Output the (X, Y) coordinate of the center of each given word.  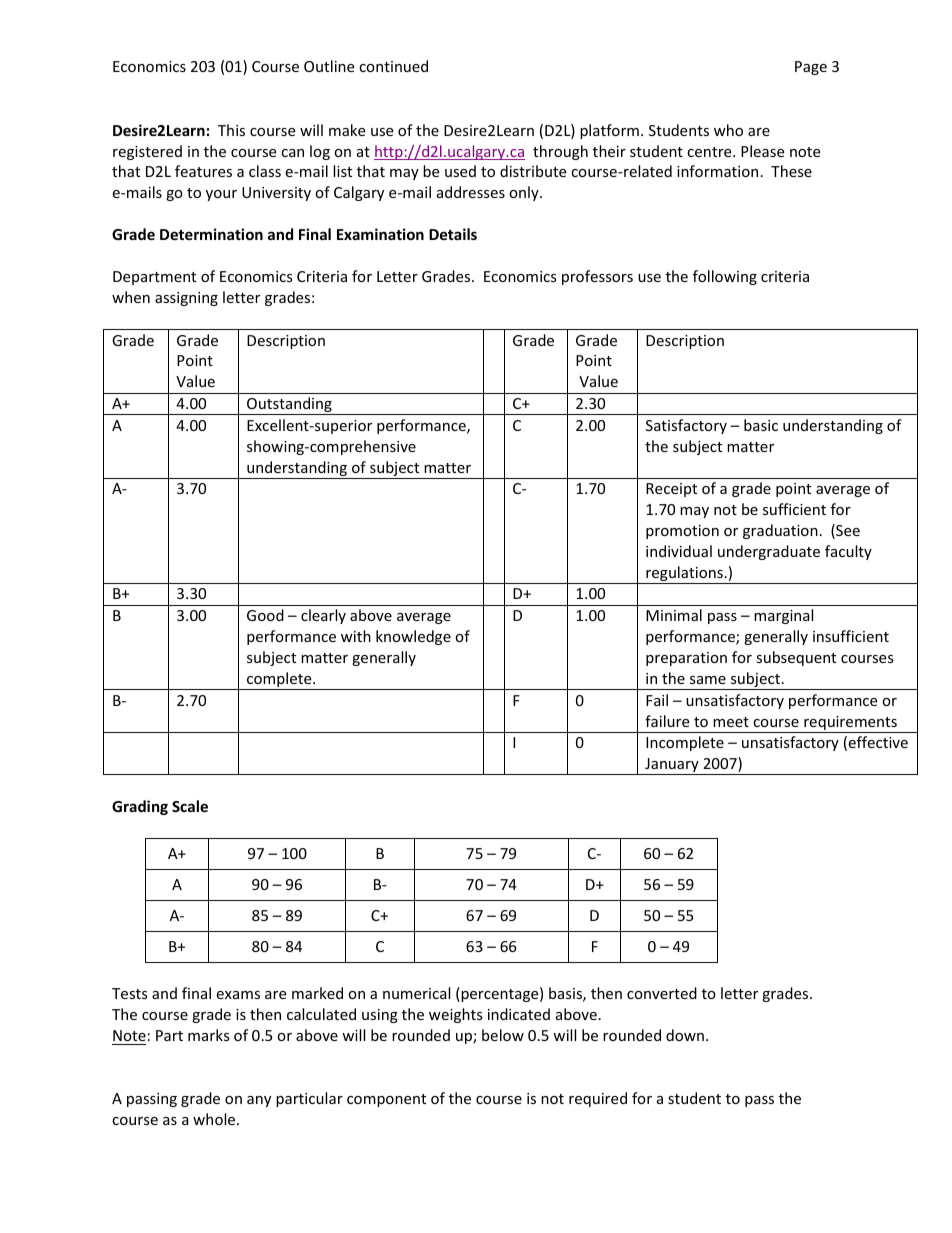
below (503, 1035)
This (231, 130)
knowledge (413, 637)
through (560, 152)
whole (215, 1119)
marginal (783, 616)
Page (811, 68)
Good (265, 615)
